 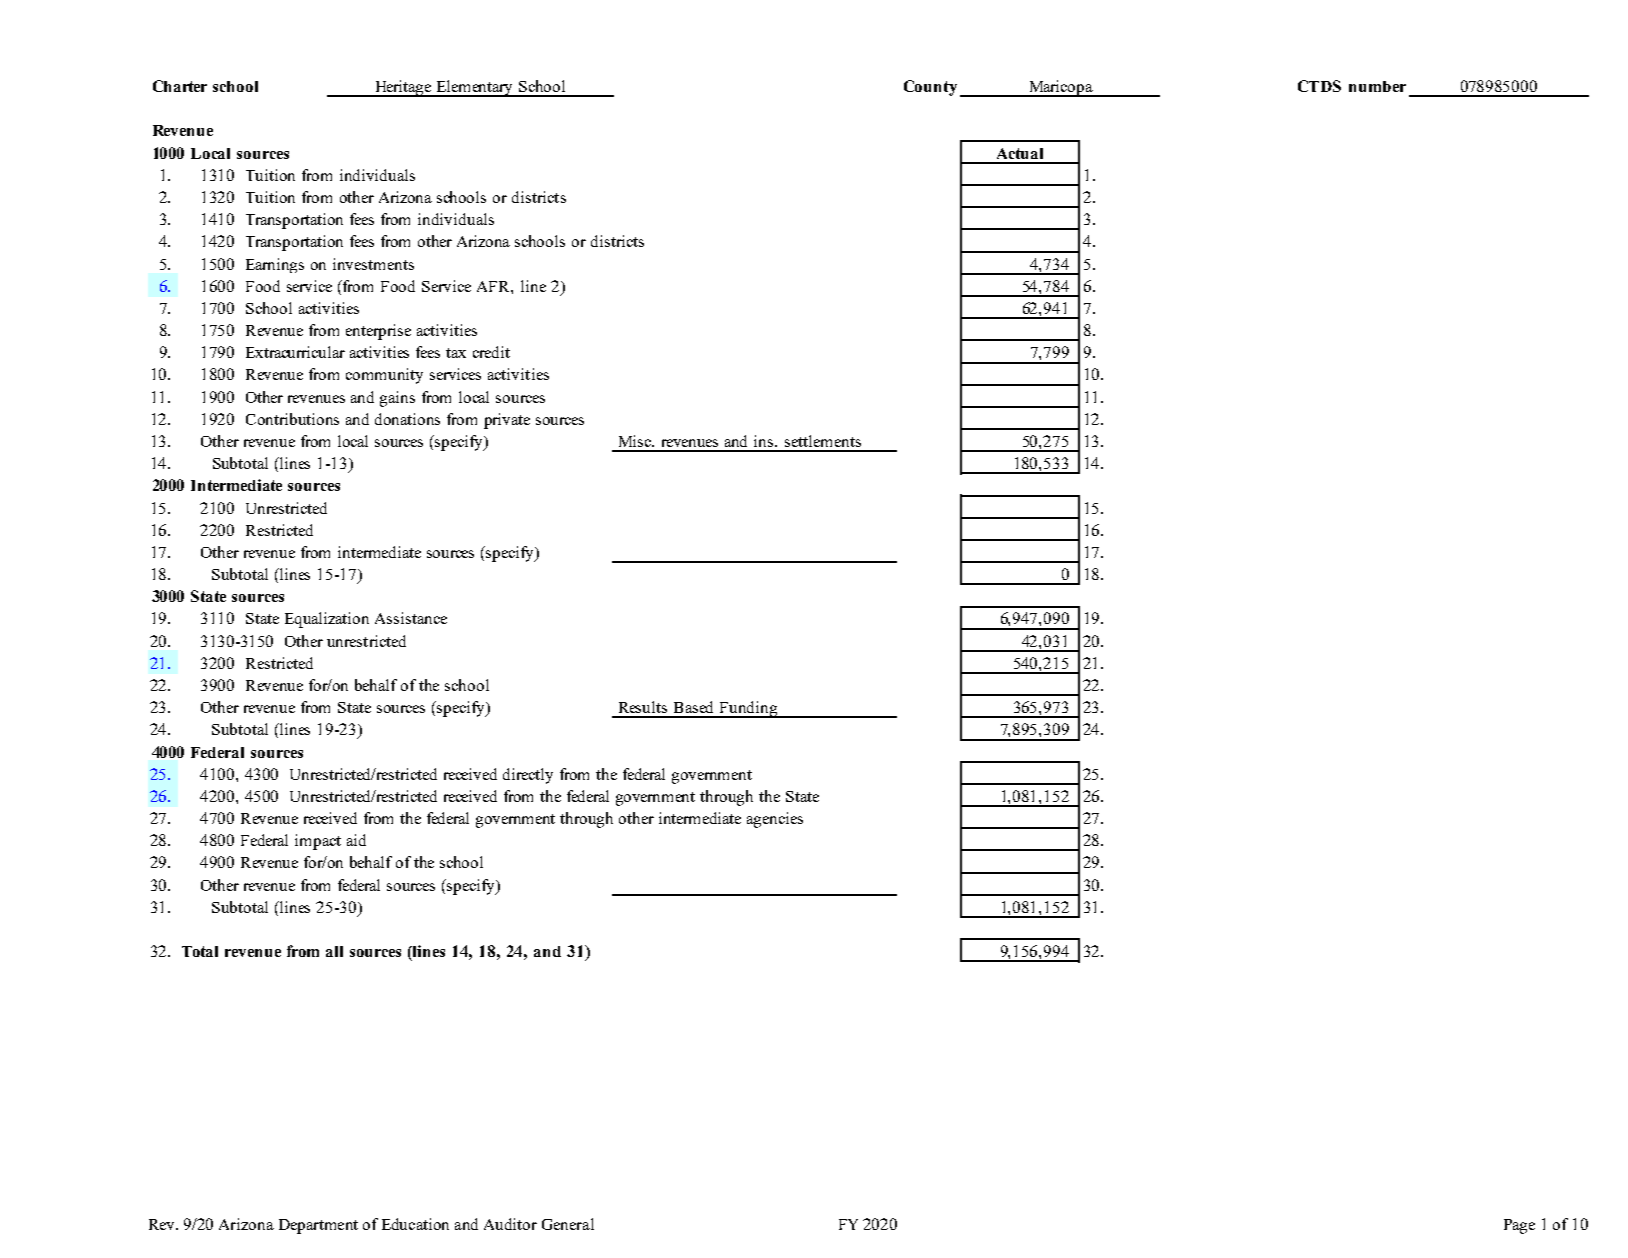 What do you see at coordinates (356, 840) in the image?
I see `aid` at bounding box center [356, 840].
